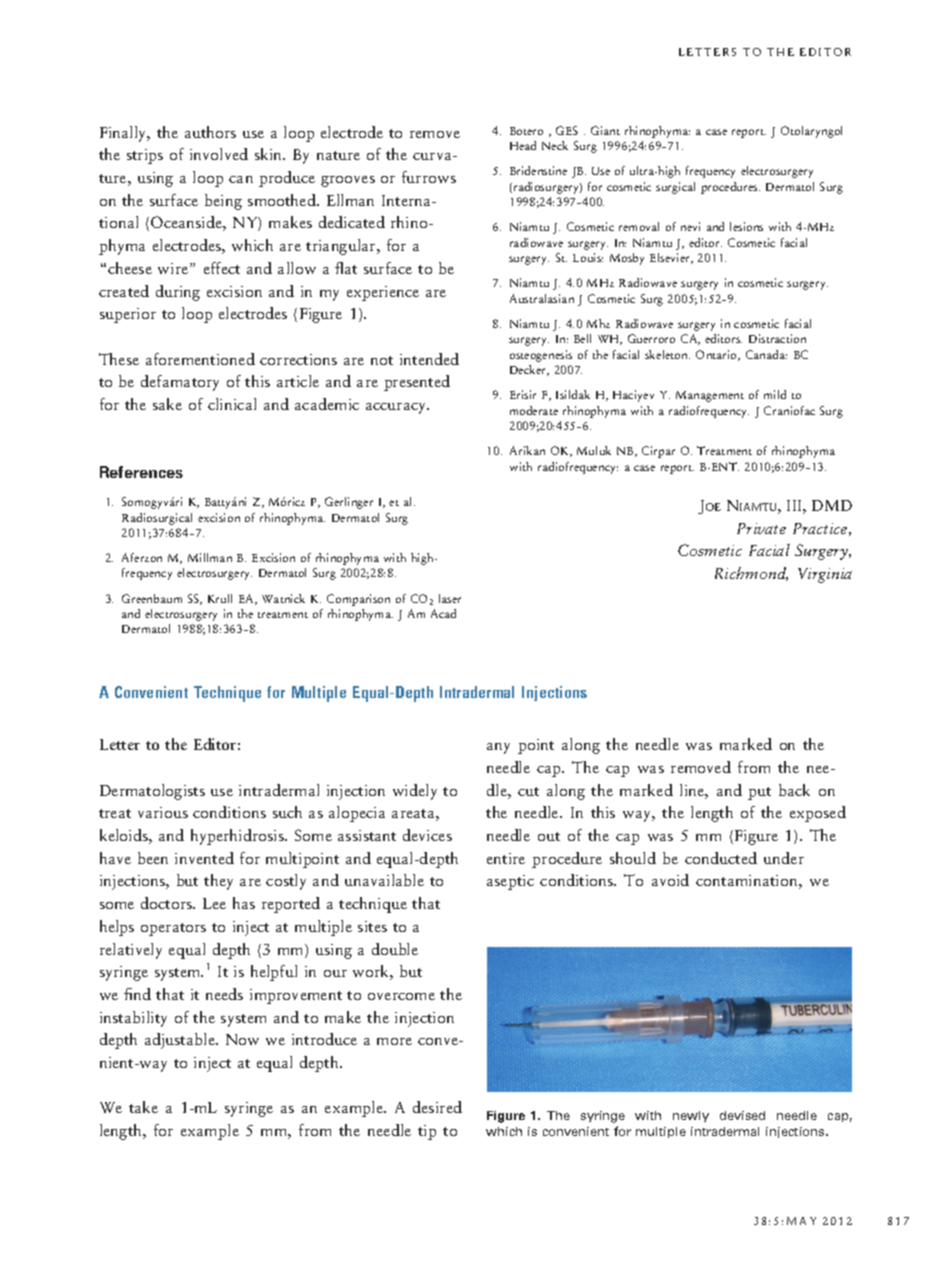 This screenshot has width=952, height=1275. Describe the element at coordinates (437, 1107) in the screenshot. I see `desired` at that location.
